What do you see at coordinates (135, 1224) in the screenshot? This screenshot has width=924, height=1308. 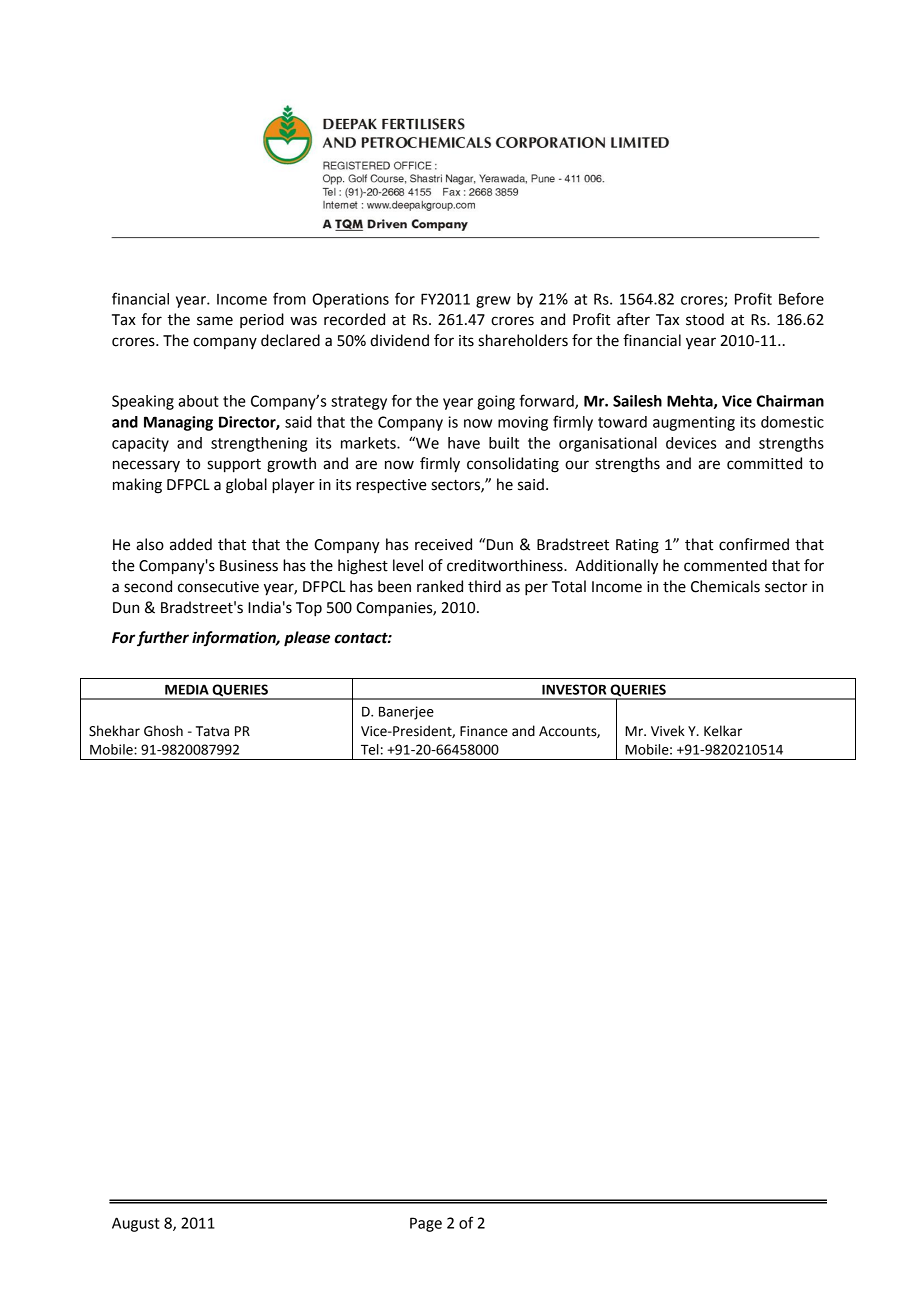 I see `August` at bounding box center [135, 1224].
